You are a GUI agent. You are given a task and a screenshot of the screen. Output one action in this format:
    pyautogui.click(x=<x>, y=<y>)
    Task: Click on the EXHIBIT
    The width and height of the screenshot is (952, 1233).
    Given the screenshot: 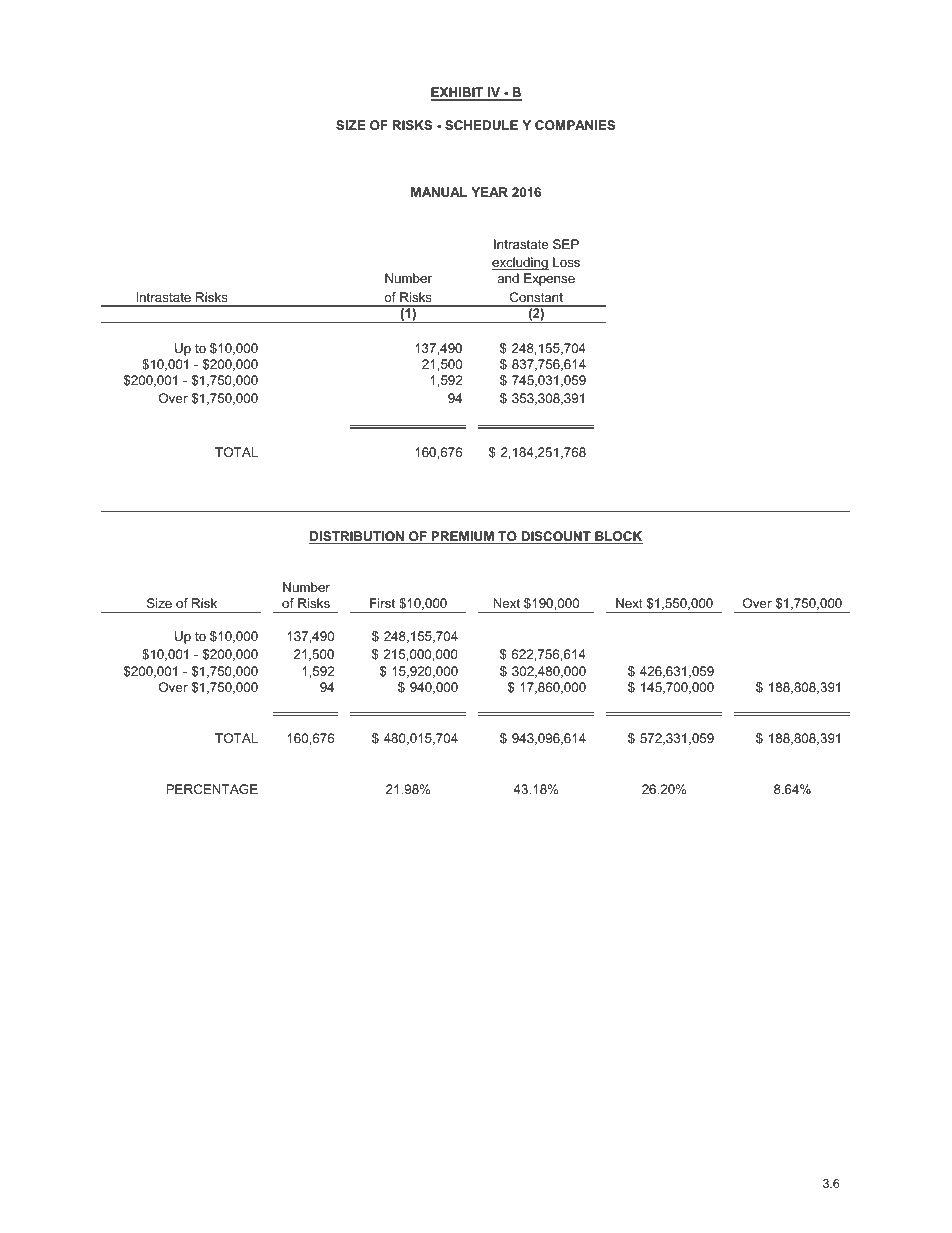 What is the action you would take?
    pyautogui.click(x=458, y=93)
